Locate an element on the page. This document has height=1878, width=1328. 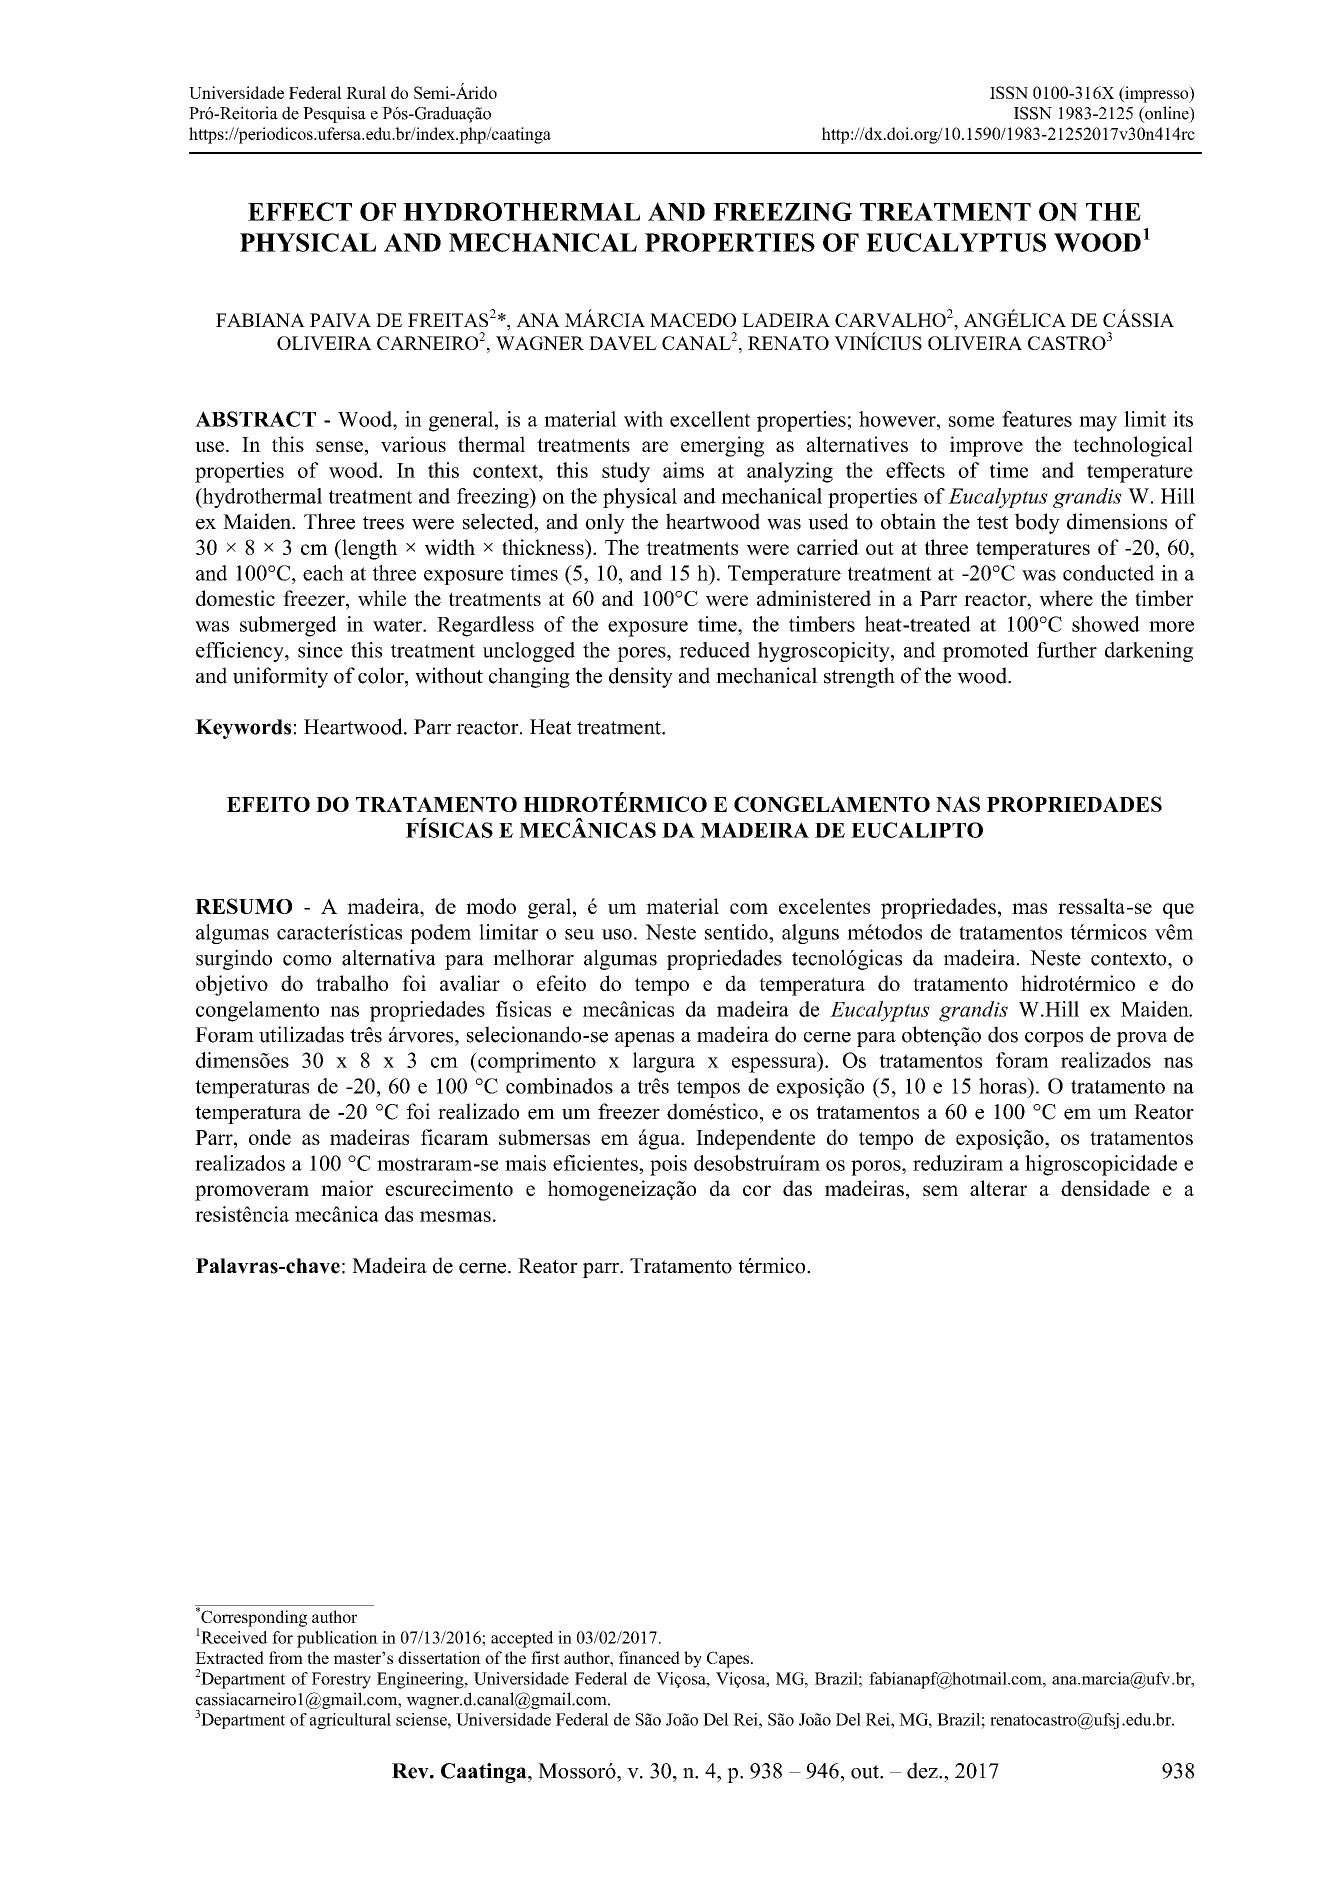
density is located at coordinates (641, 677).
